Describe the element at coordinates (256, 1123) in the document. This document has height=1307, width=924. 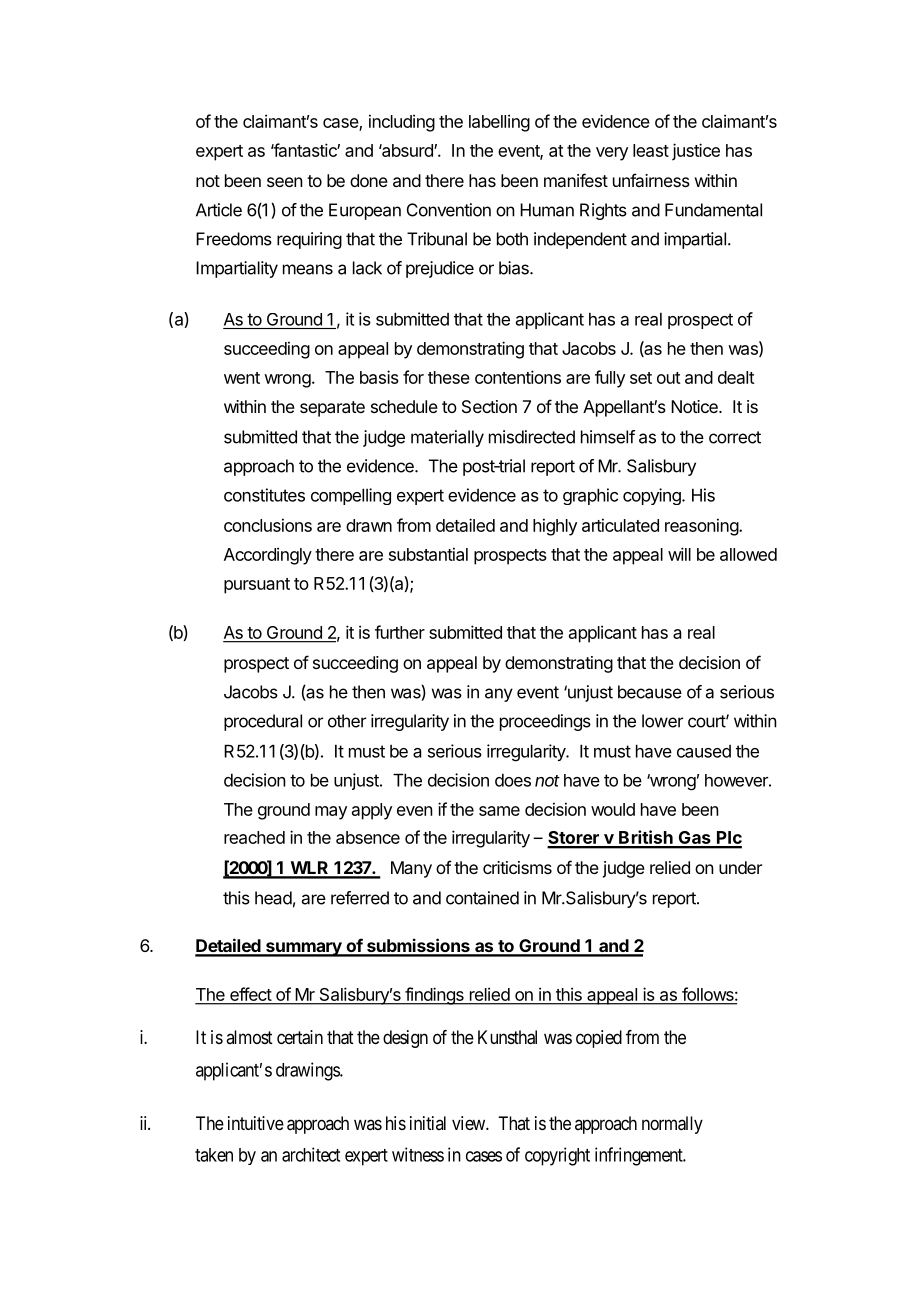
I see `intuitive` at that location.
